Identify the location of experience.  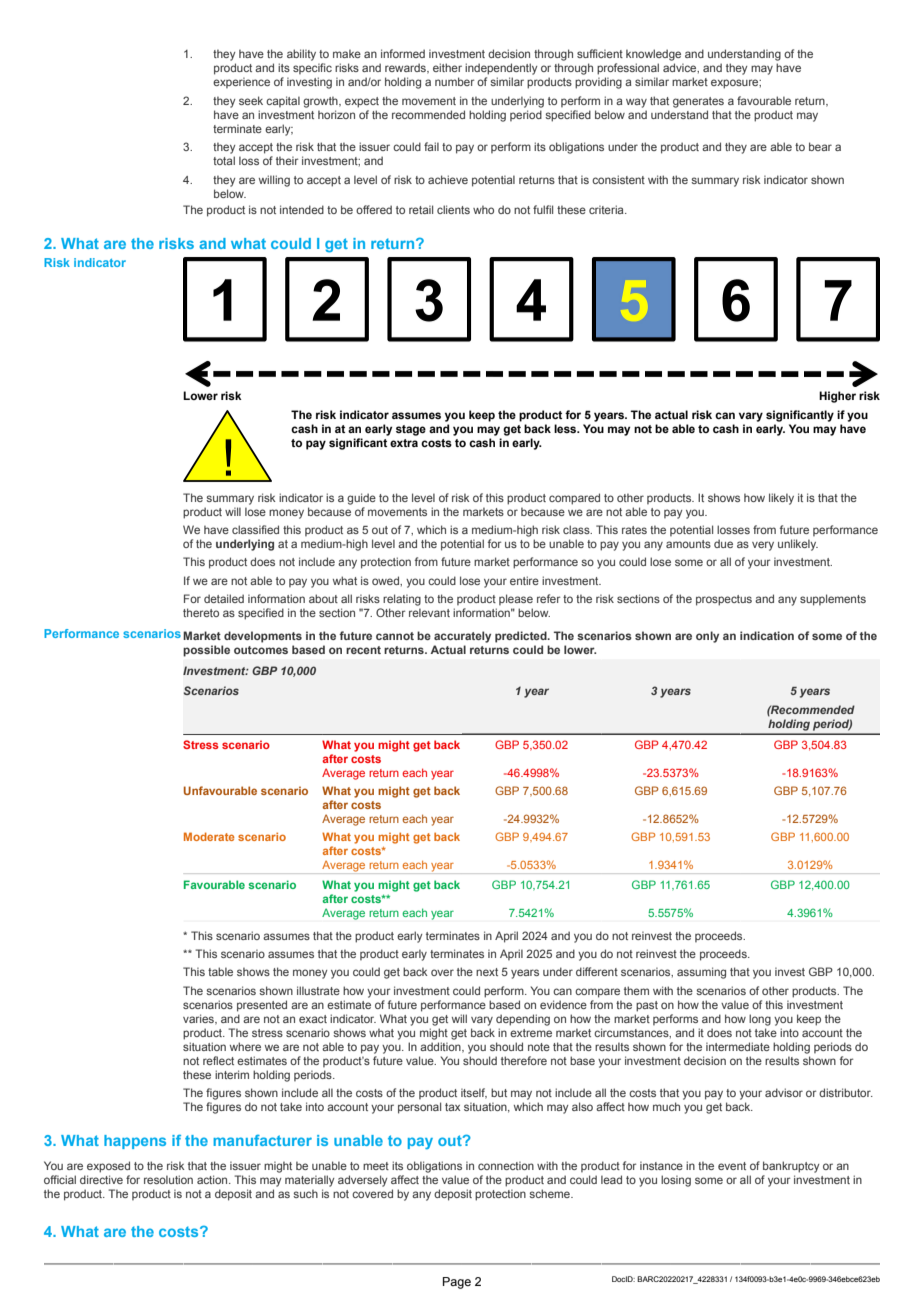
(241, 82).
